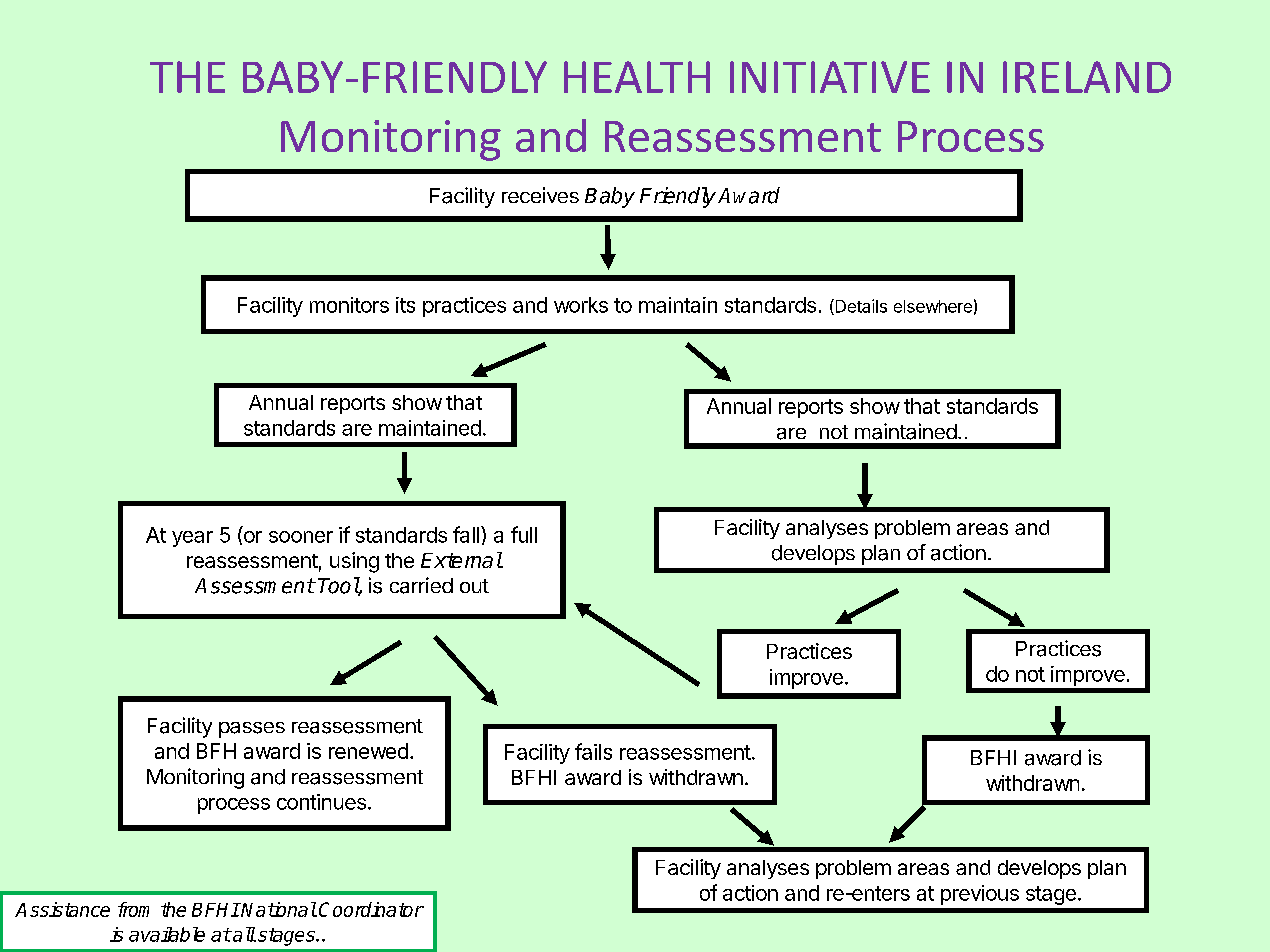  I want to click on elsewhere, so click(933, 306).
